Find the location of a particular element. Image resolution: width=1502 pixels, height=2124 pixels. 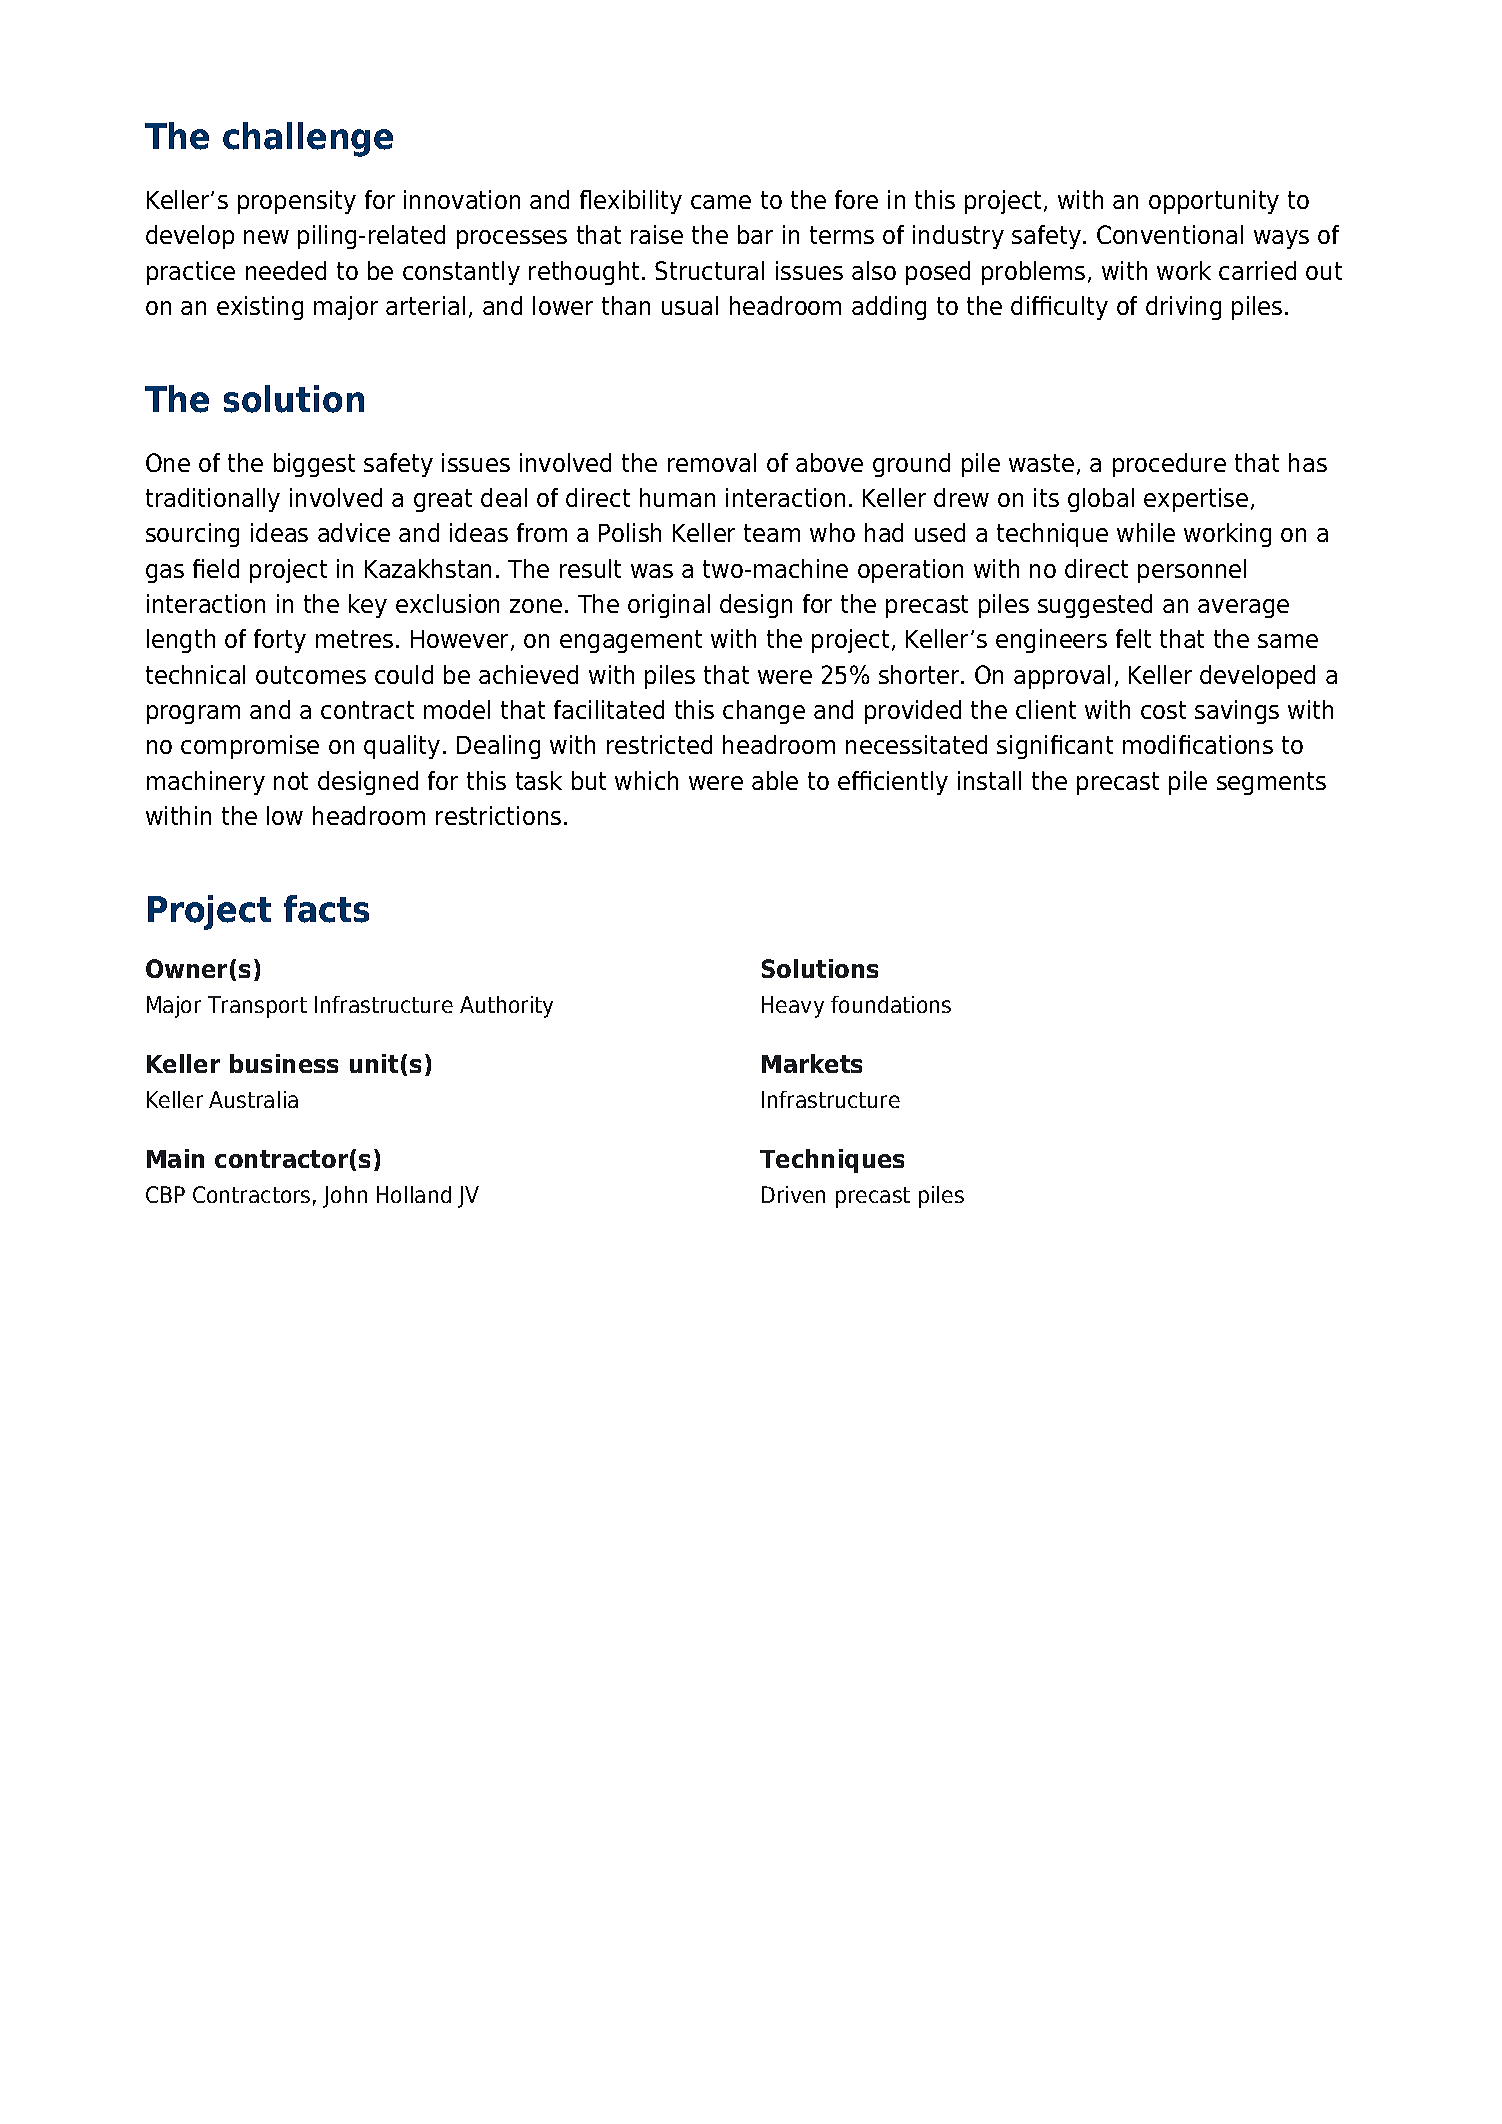

propensity is located at coordinates (297, 202).
